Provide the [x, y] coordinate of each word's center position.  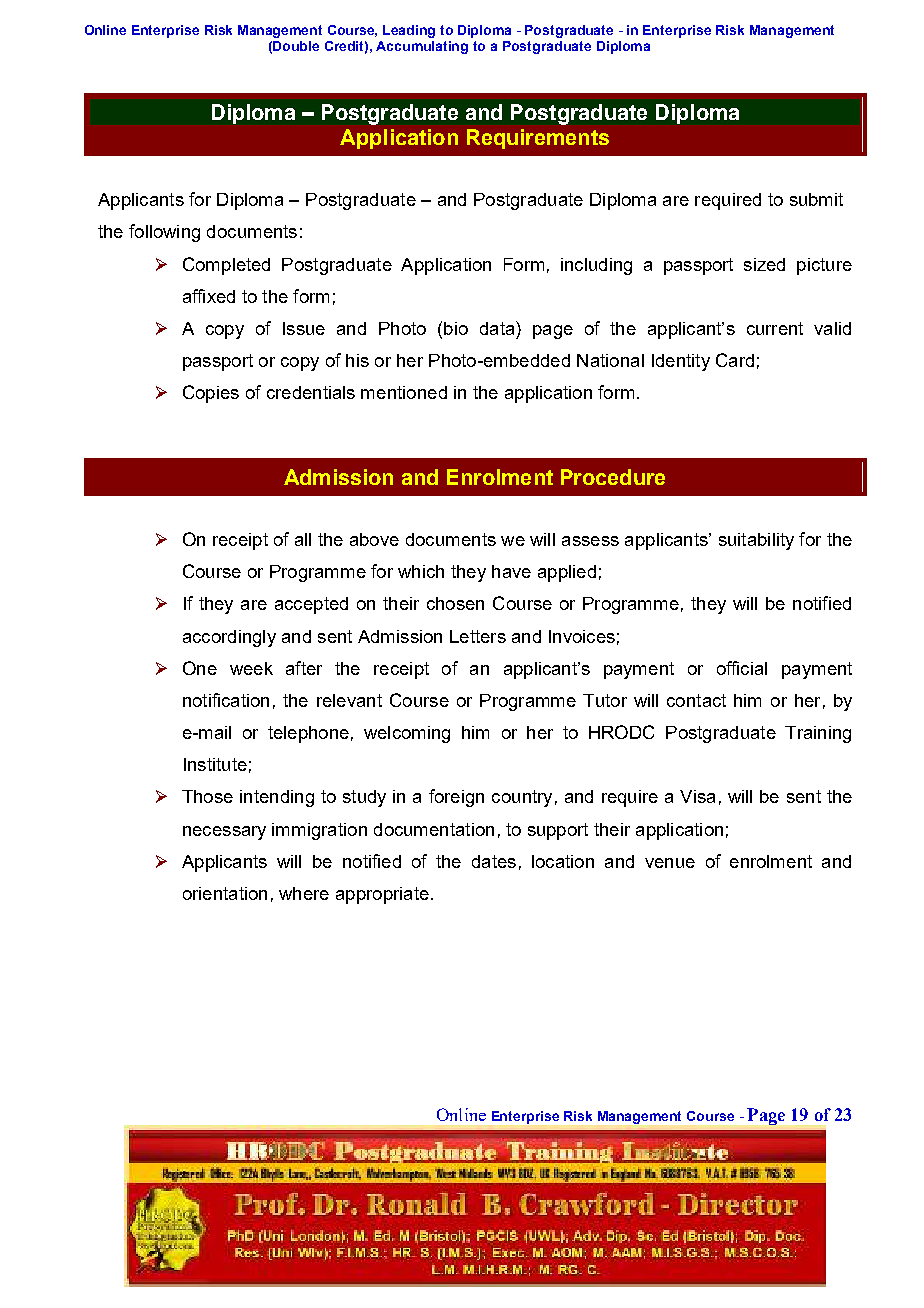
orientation [225, 893]
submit [816, 199]
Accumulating [422, 47]
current [775, 328]
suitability [756, 541]
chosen [455, 603]
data [498, 328]
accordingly [229, 638]
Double [296, 46]
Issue [304, 328]
